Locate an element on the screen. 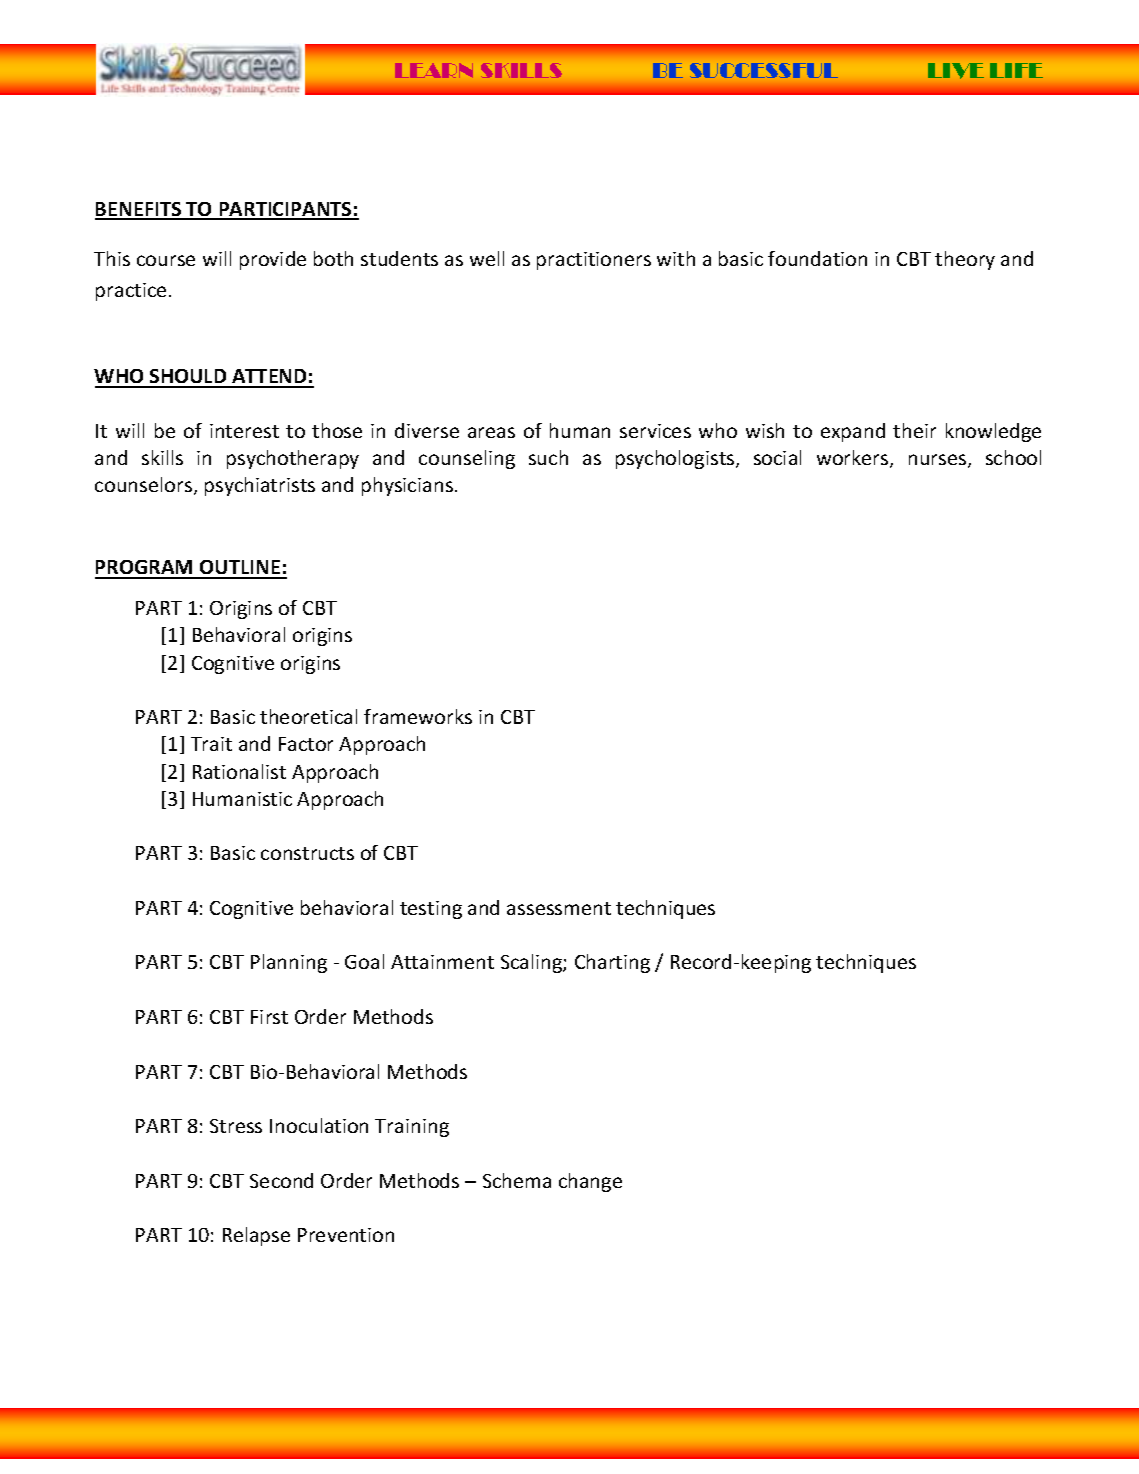 This screenshot has height=1474, width=1139. change is located at coordinates (590, 1182).
